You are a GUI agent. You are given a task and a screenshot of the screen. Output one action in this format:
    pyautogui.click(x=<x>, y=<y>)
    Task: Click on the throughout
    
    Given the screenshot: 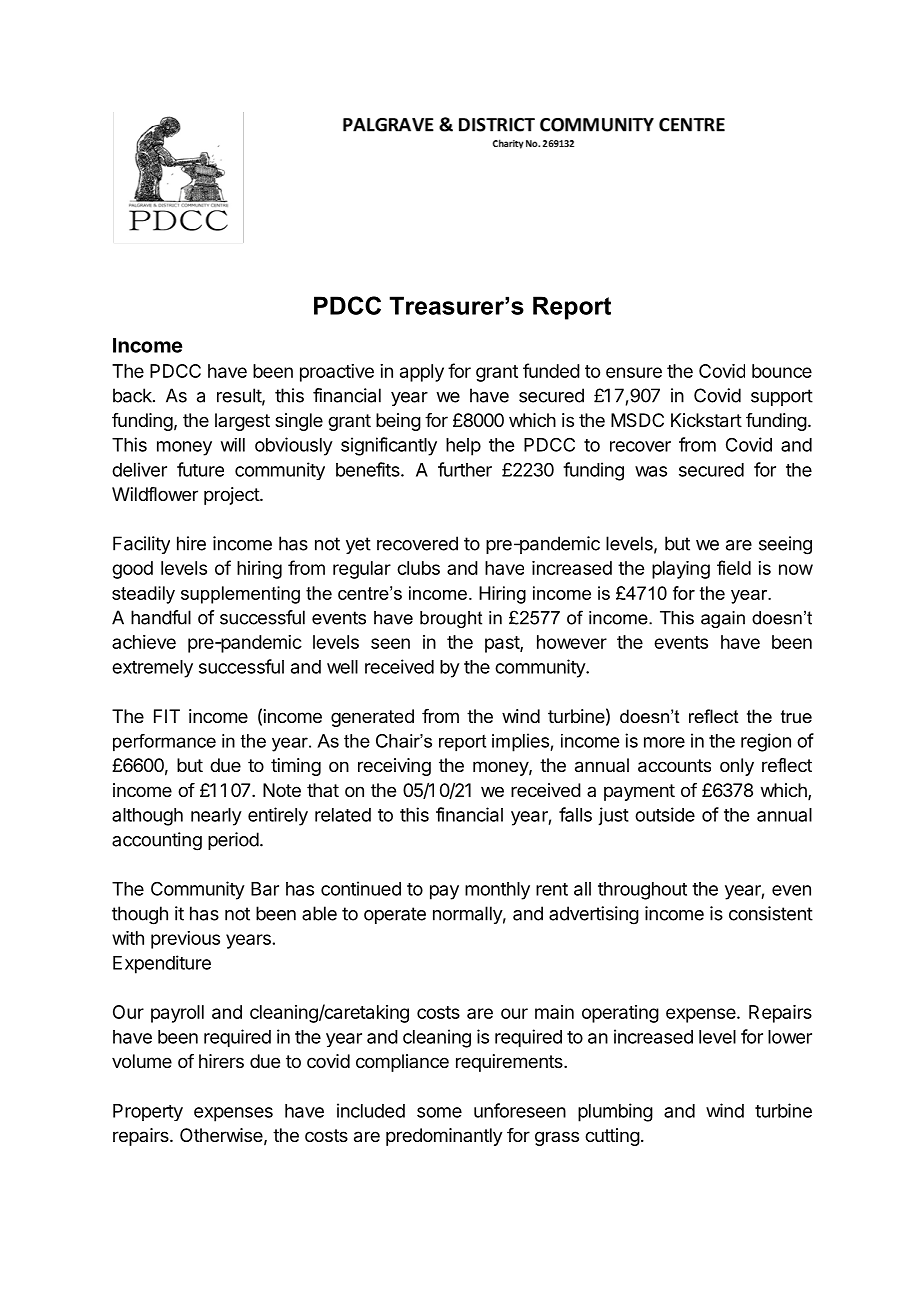 What is the action you would take?
    pyautogui.click(x=642, y=891)
